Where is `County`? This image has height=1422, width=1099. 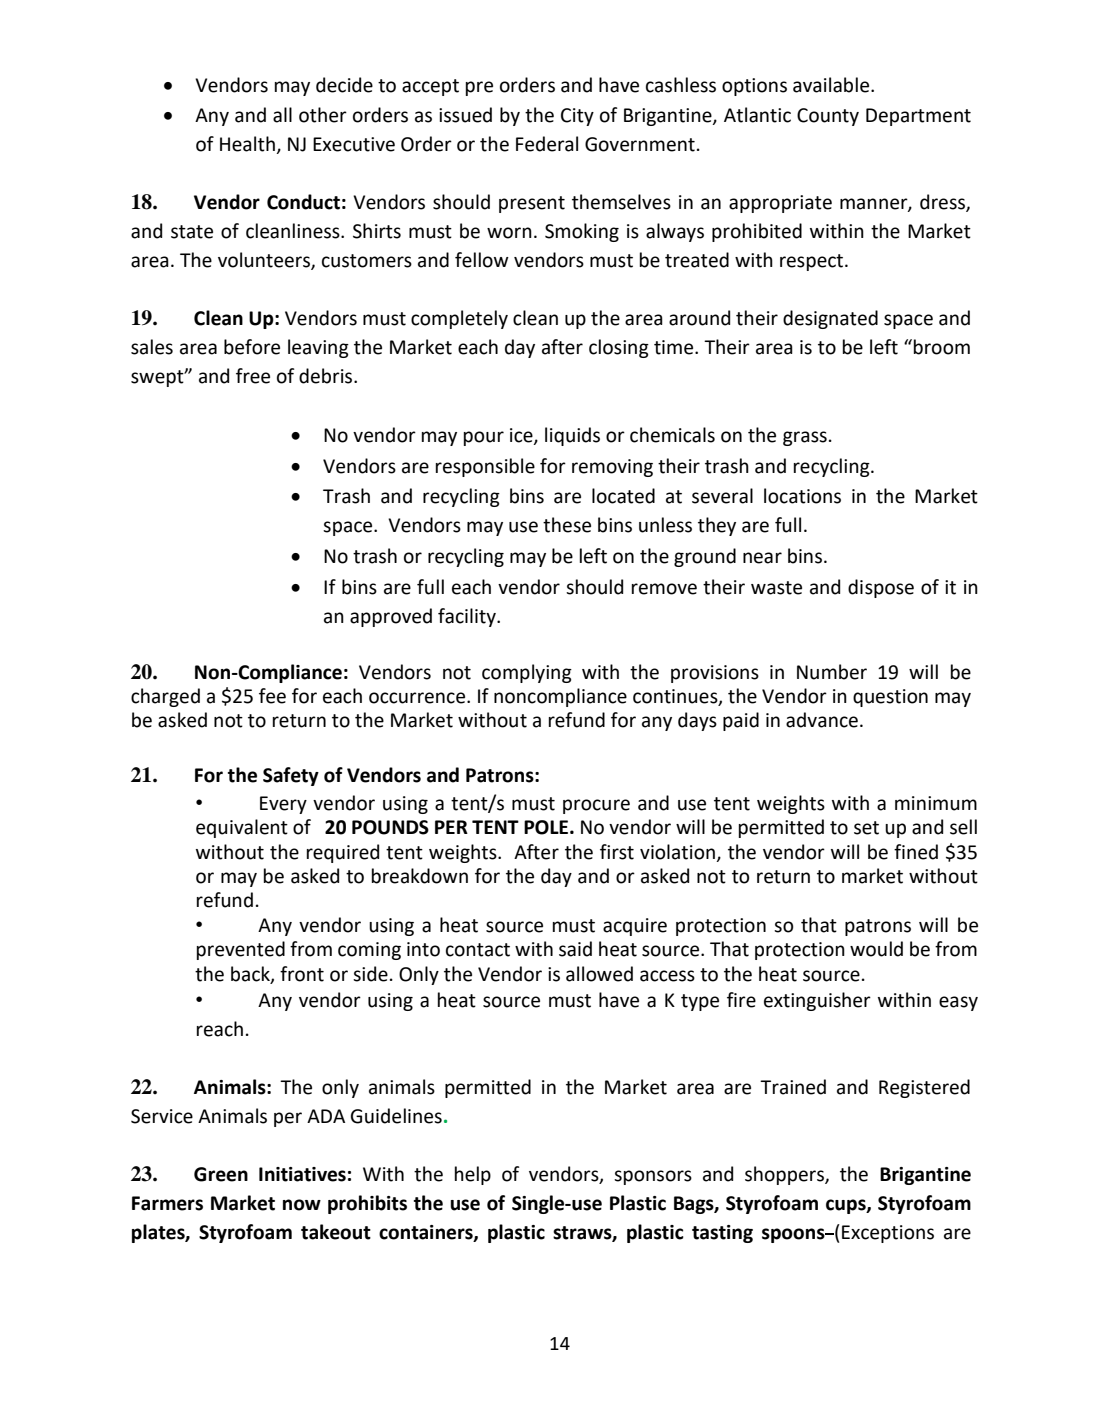
County is located at coordinates (828, 117).
